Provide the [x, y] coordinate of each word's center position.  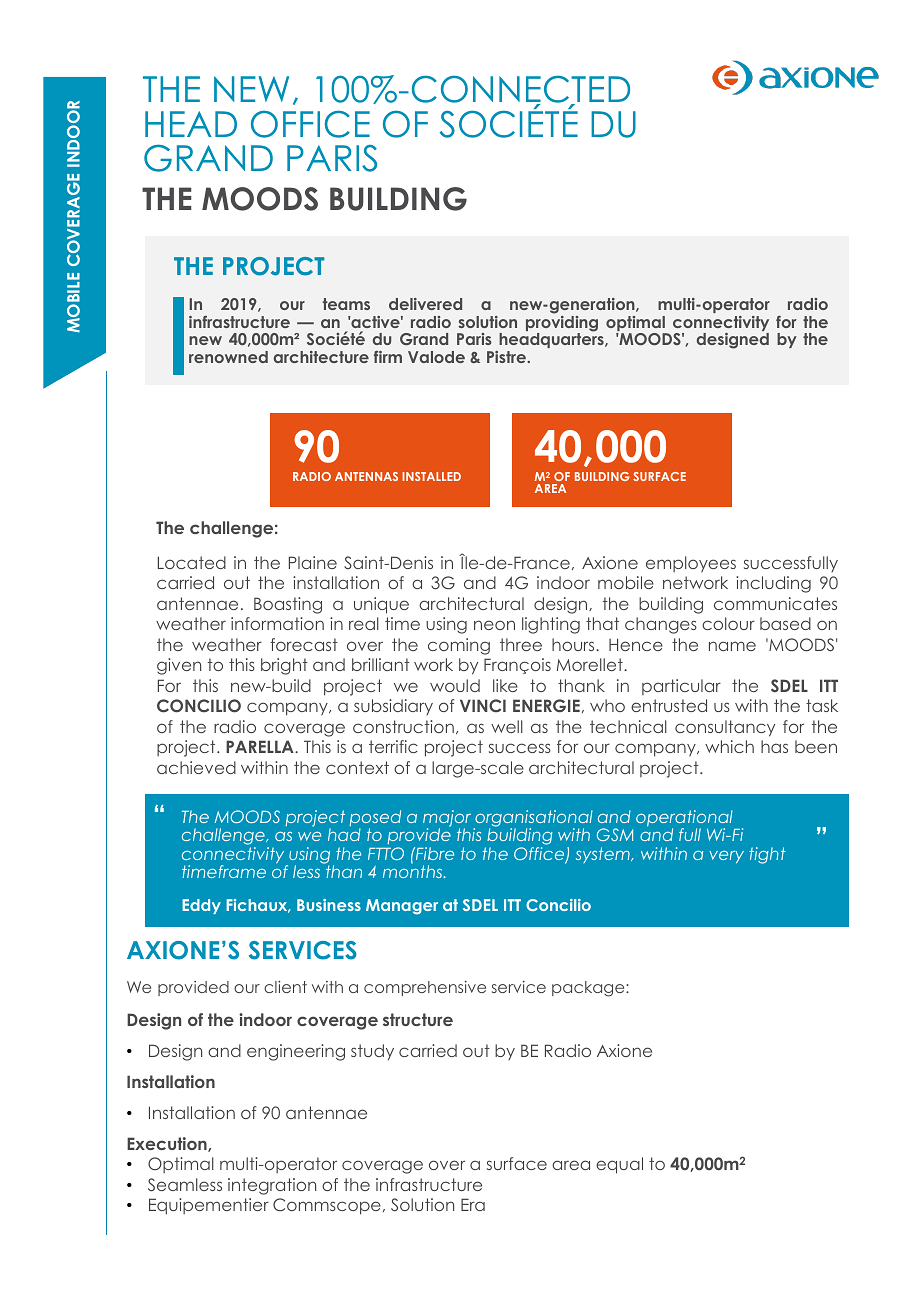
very [727, 857]
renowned [228, 357]
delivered [425, 304]
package [589, 989]
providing [562, 325]
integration [272, 1186]
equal [619, 1165]
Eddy [201, 906]
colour [728, 623]
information [277, 623]
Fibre [434, 853]
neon [494, 625]
